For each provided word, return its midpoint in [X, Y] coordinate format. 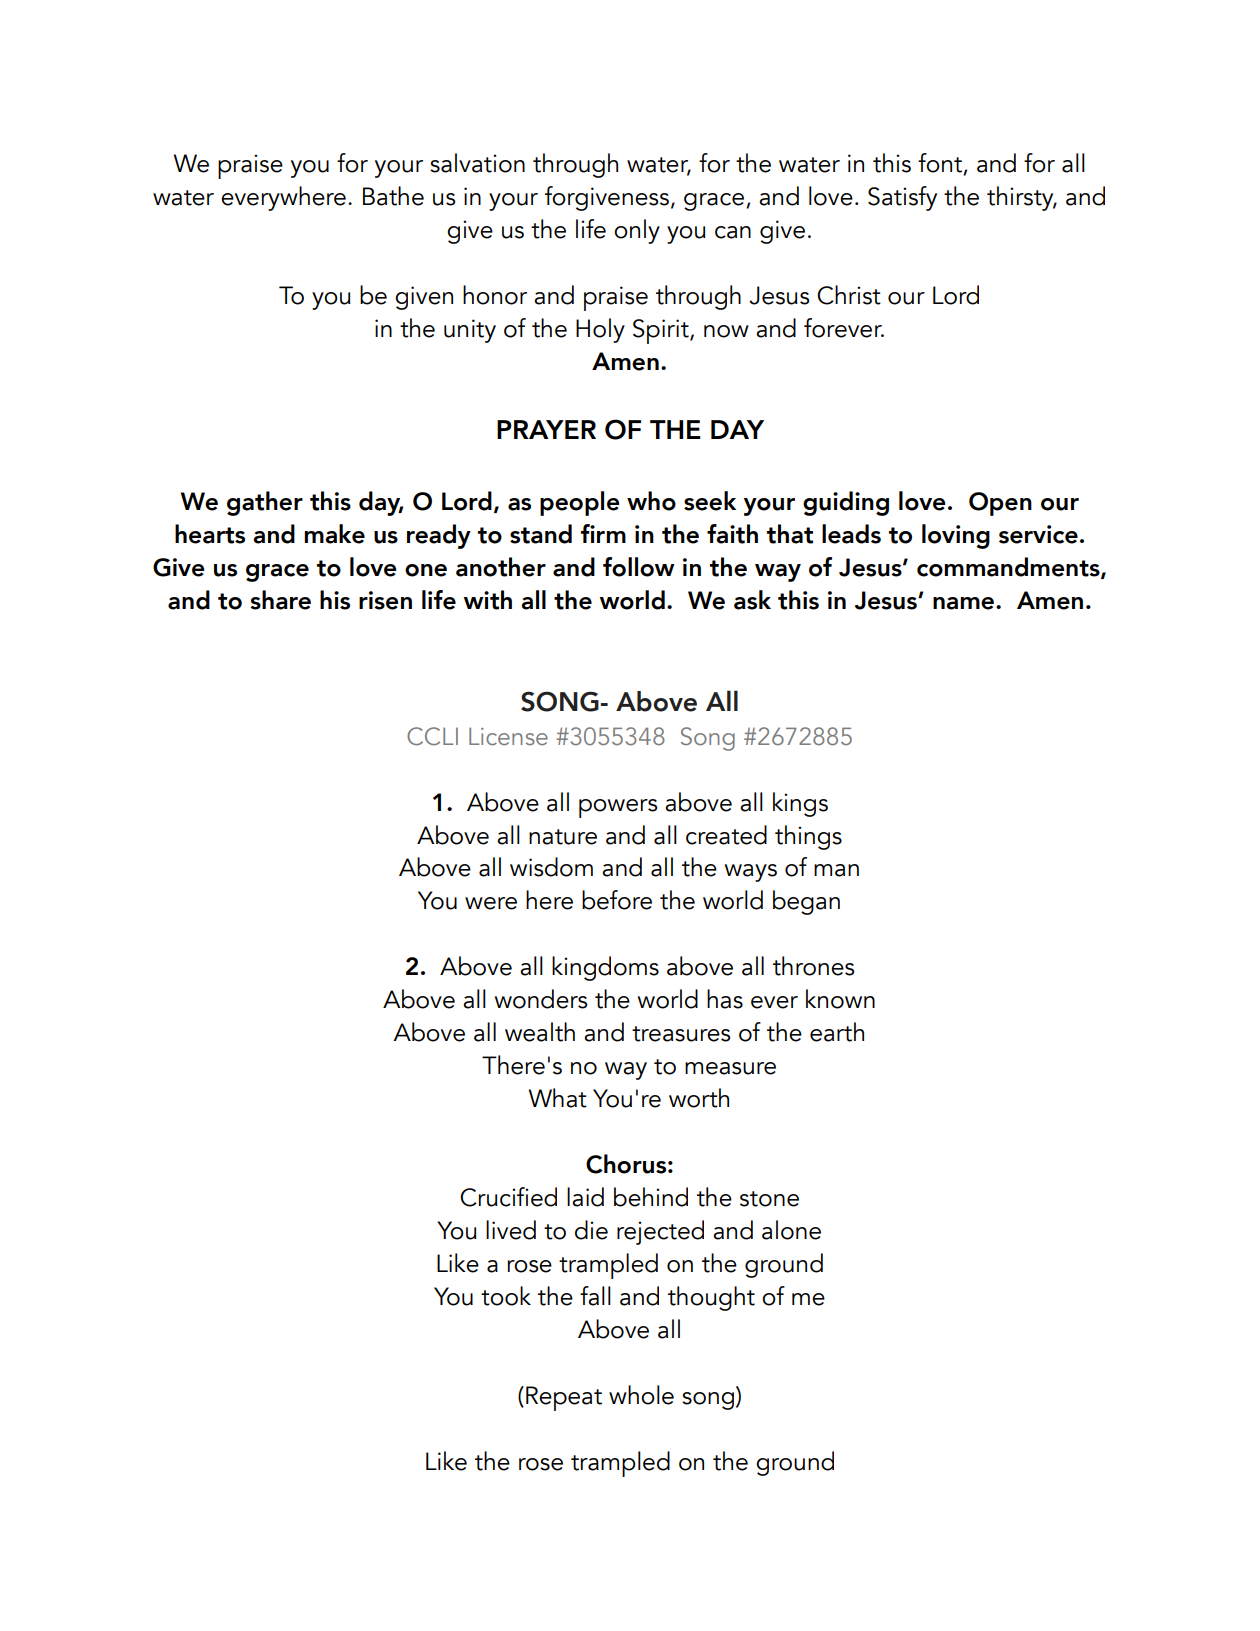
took [506, 1296]
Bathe [393, 196]
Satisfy [902, 198]
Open [1000, 504]
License [508, 736]
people [580, 503]
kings [800, 804]
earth [837, 1032]
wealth [540, 1032]
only [637, 231]
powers [618, 808]
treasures [681, 1034]
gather [265, 503]
